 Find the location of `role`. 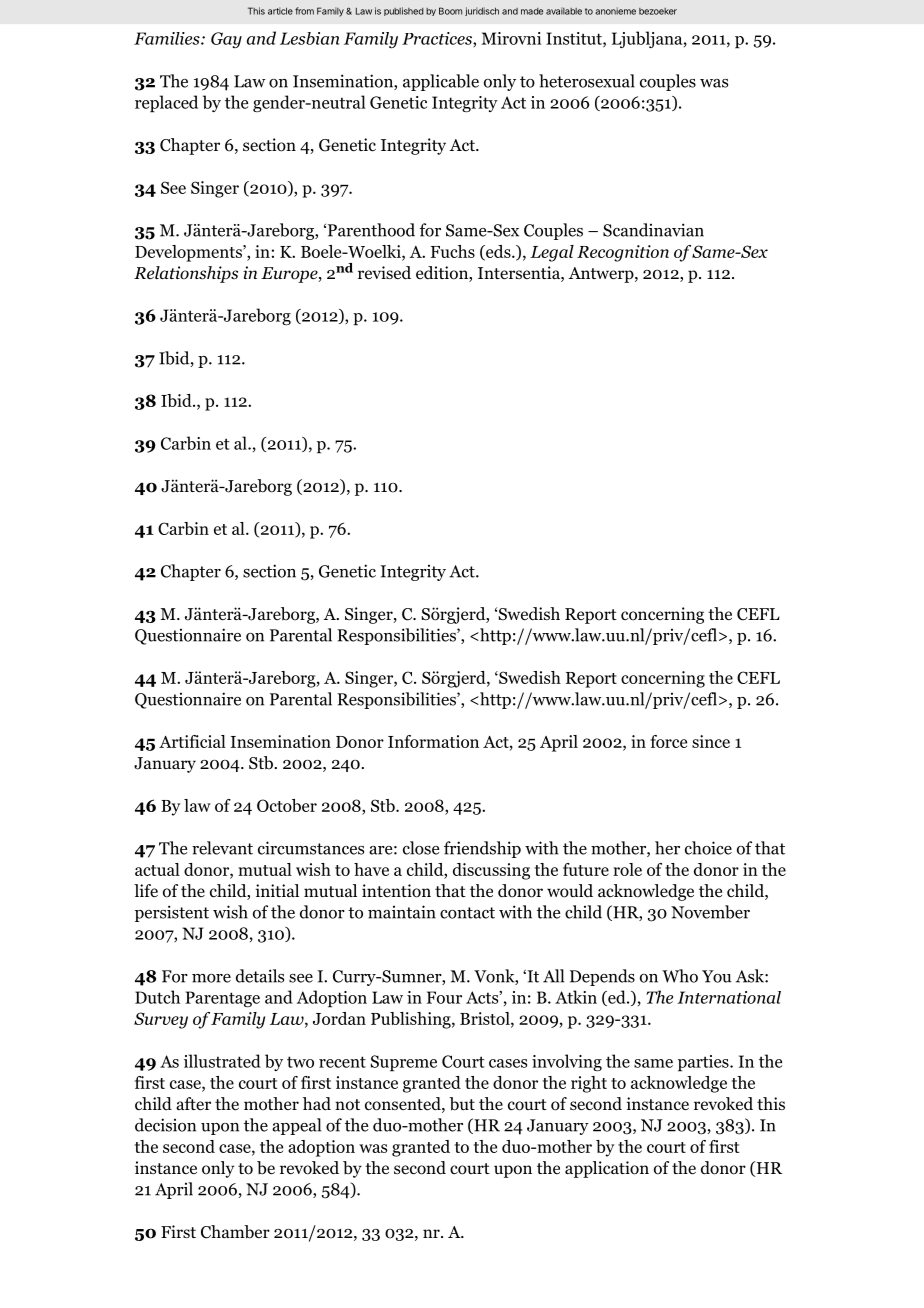

role is located at coordinates (627, 869).
